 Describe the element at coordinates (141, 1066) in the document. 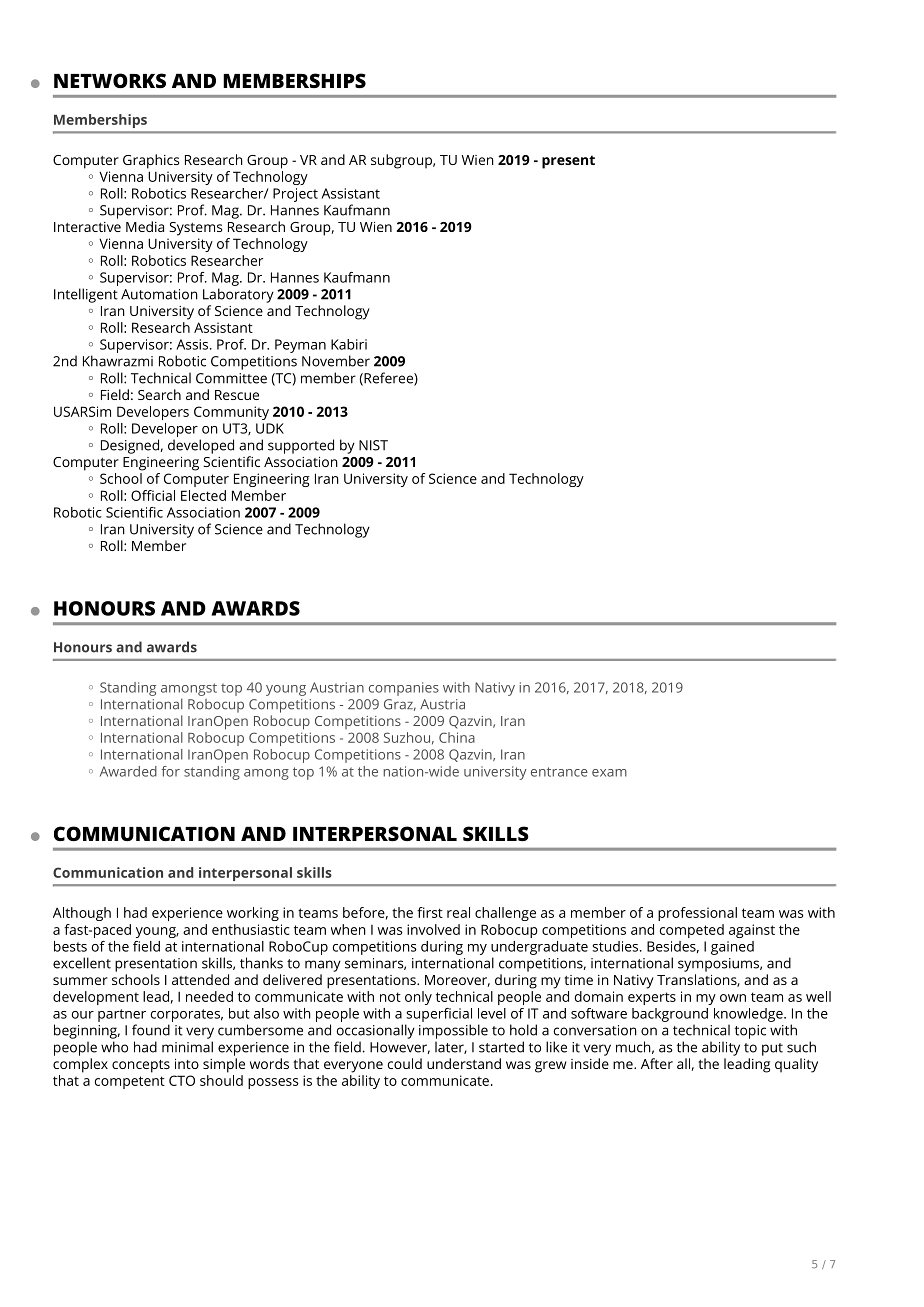

I see `concepts` at that location.
